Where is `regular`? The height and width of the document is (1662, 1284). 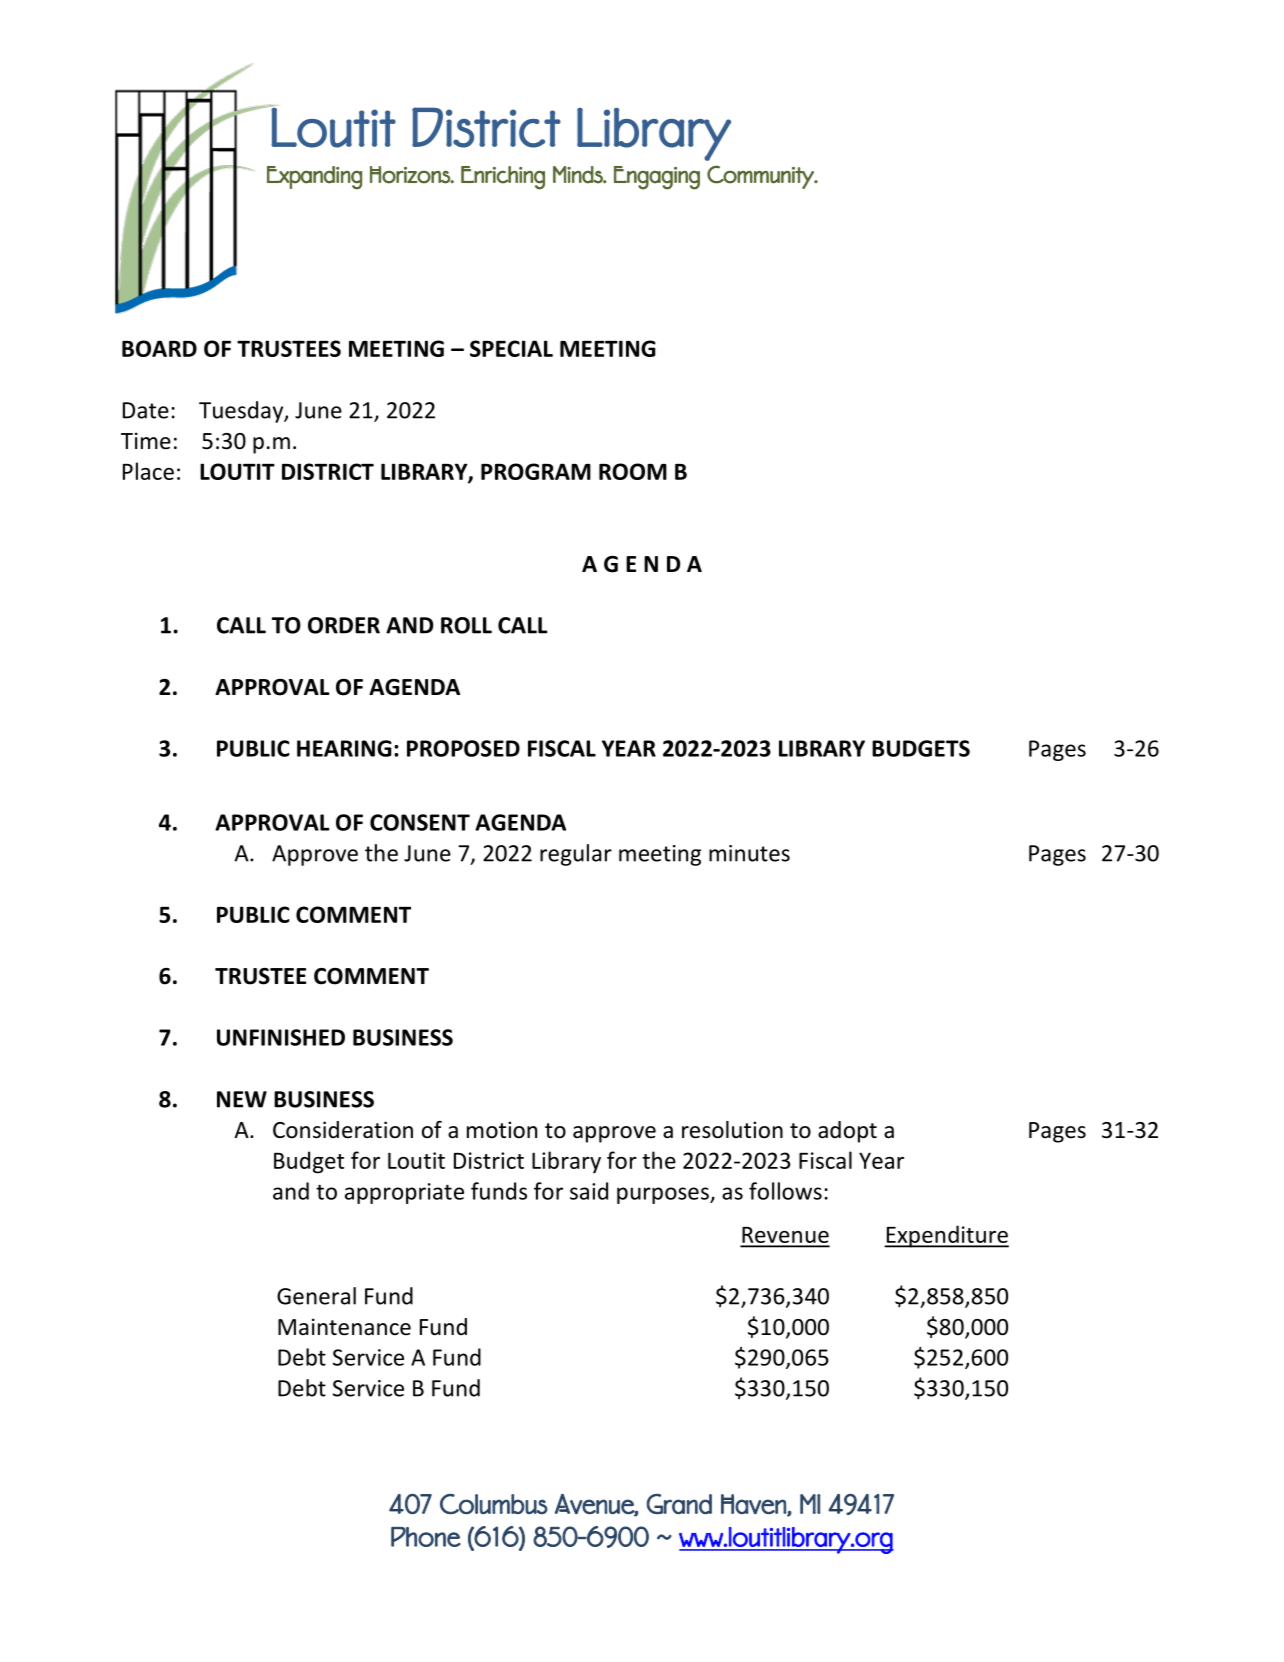
regular is located at coordinates (576, 855).
